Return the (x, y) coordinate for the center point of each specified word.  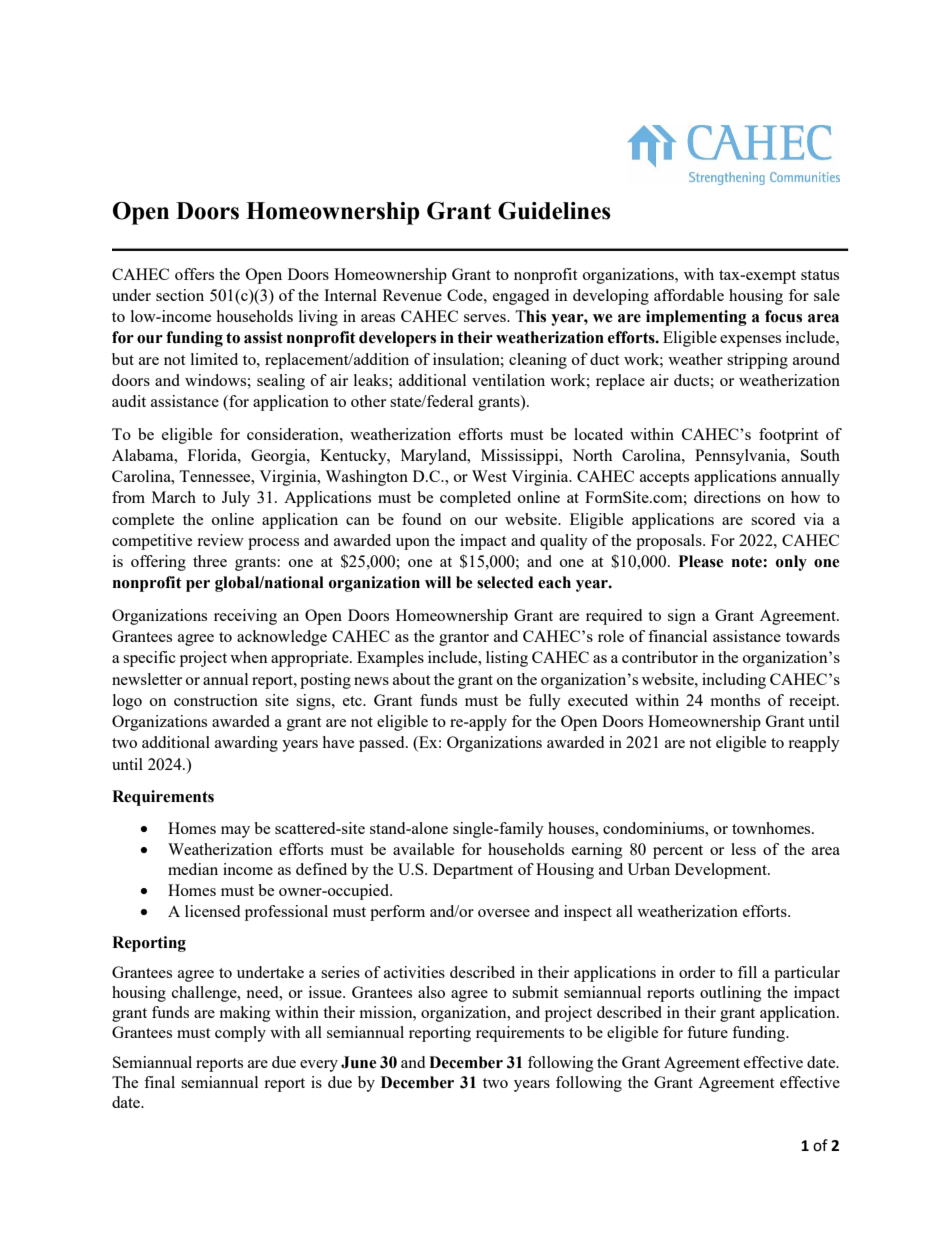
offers (194, 274)
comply (240, 1034)
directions (727, 497)
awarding (246, 744)
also (431, 992)
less (743, 849)
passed (383, 744)
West (489, 476)
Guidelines (554, 211)
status (820, 275)
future (707, 1032)
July (236, 499)
